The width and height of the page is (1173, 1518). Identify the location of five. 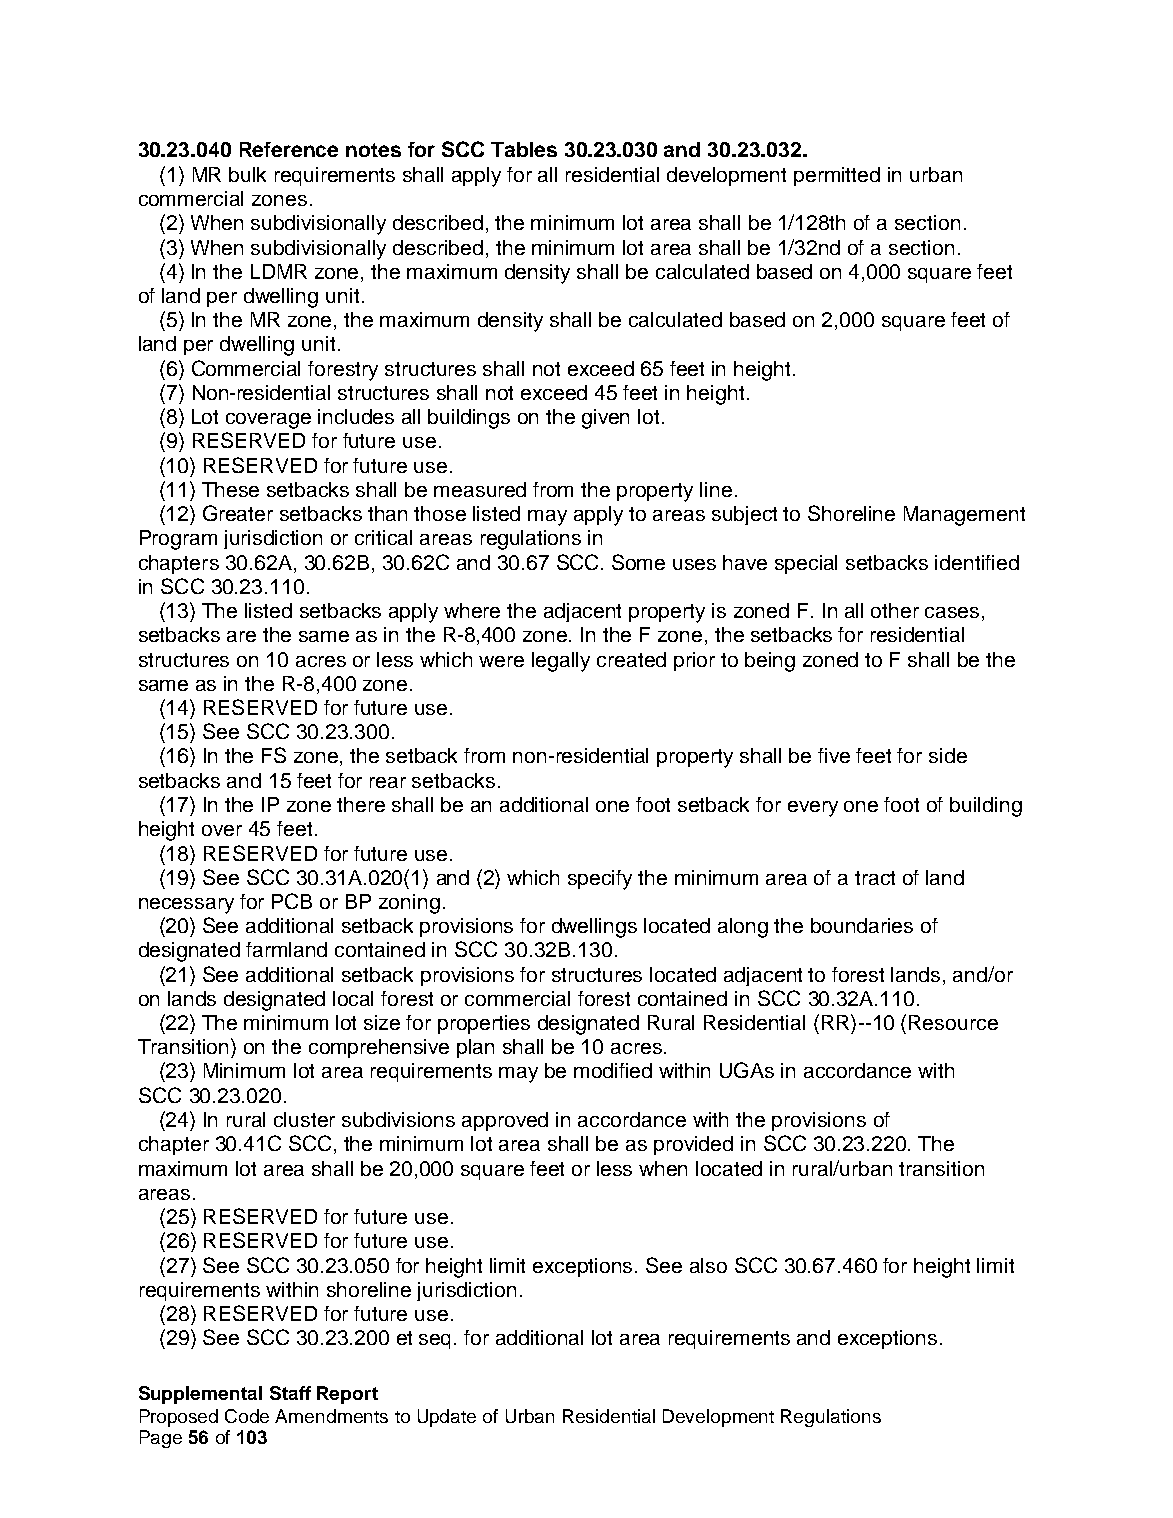
(834, 755).
